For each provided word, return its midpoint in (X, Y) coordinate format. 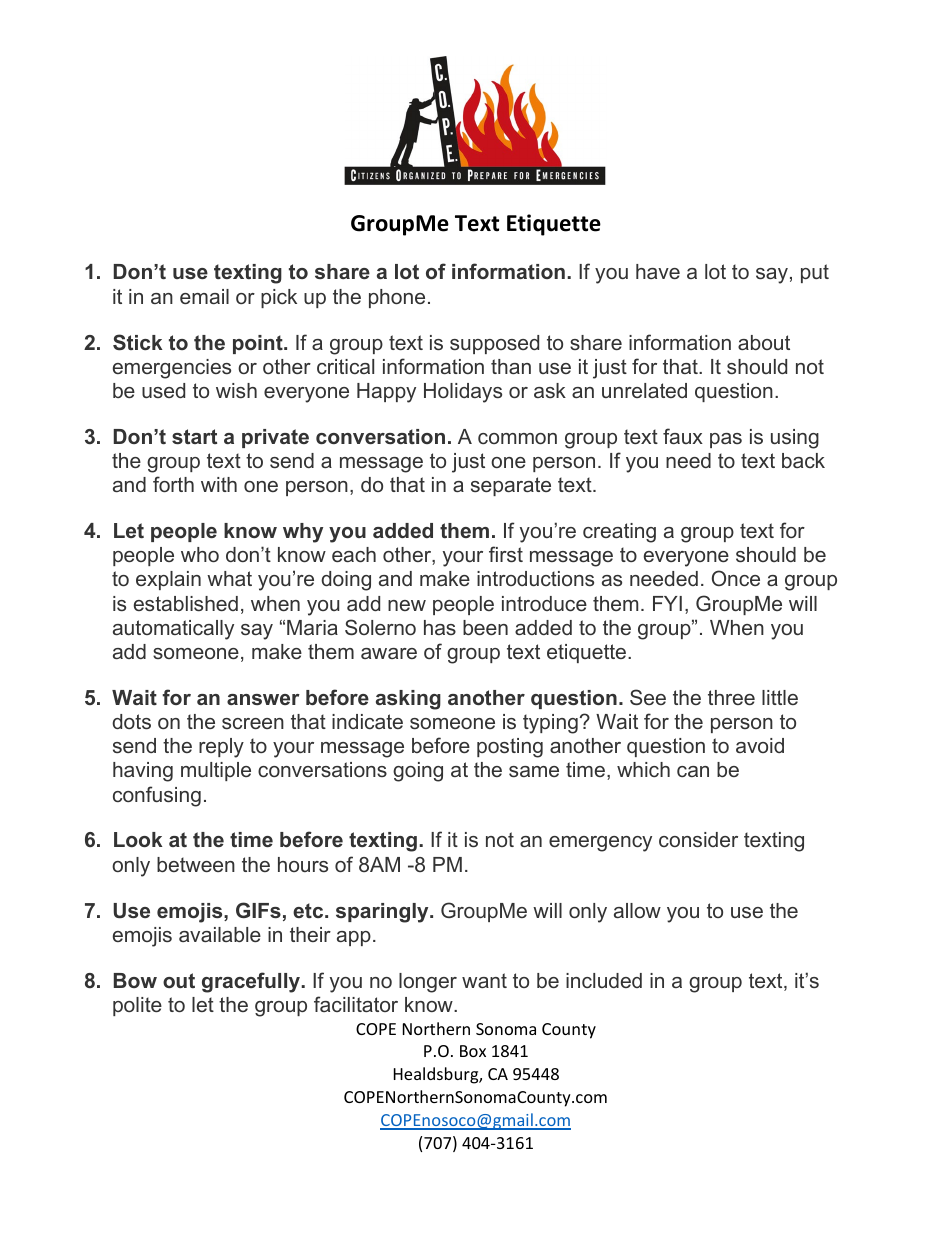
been (485, 627)
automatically (173, 630)
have (658, 271)
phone (397, 298)
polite (137, 1006)
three (731, 697)
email (204, 296)
